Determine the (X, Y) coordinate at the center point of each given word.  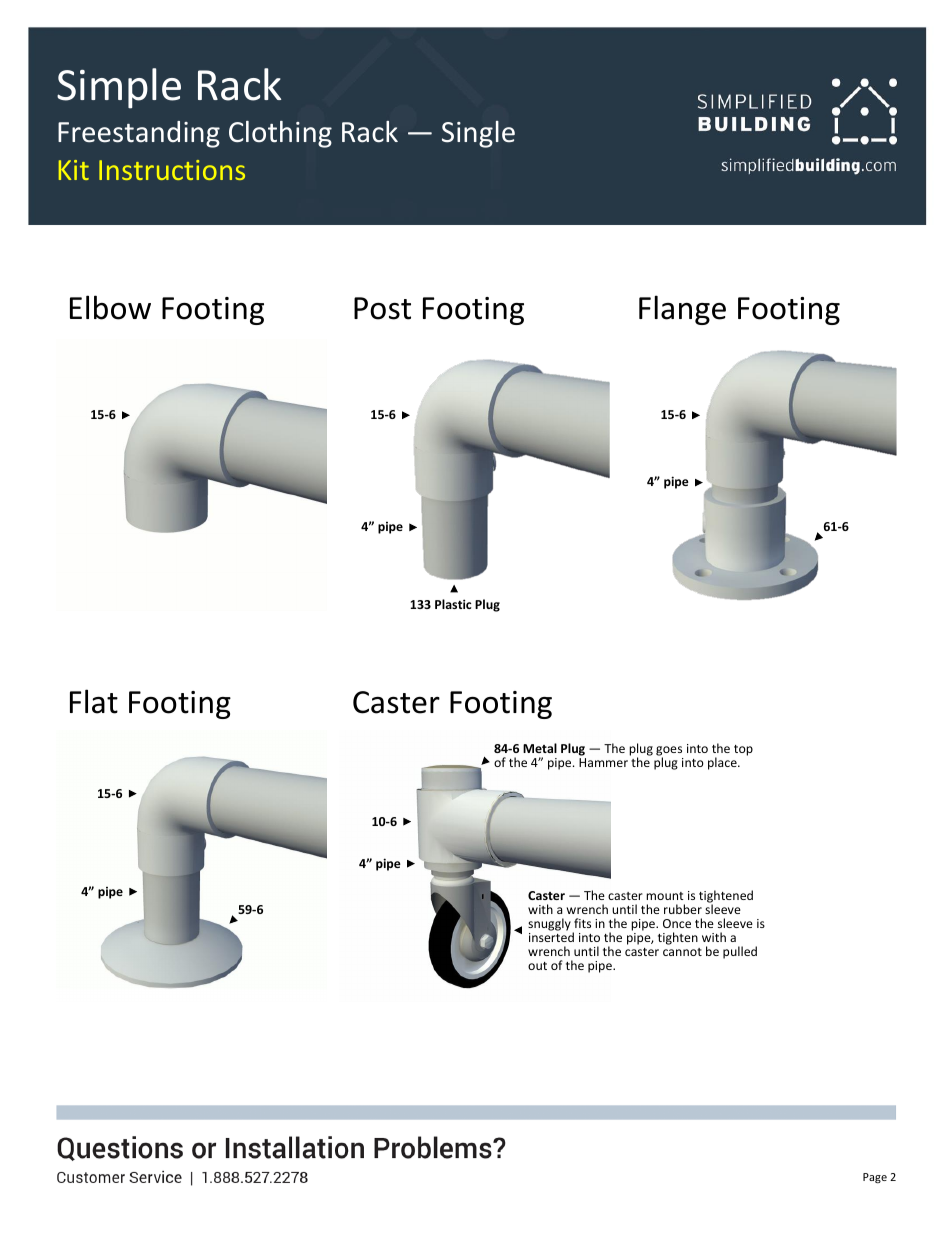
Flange (682, 310)
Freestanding (139, 134)
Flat (94, 701)
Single (478, 134)
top (743, 750)
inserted (551, 937)
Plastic (453, 604)
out (537, 966)
